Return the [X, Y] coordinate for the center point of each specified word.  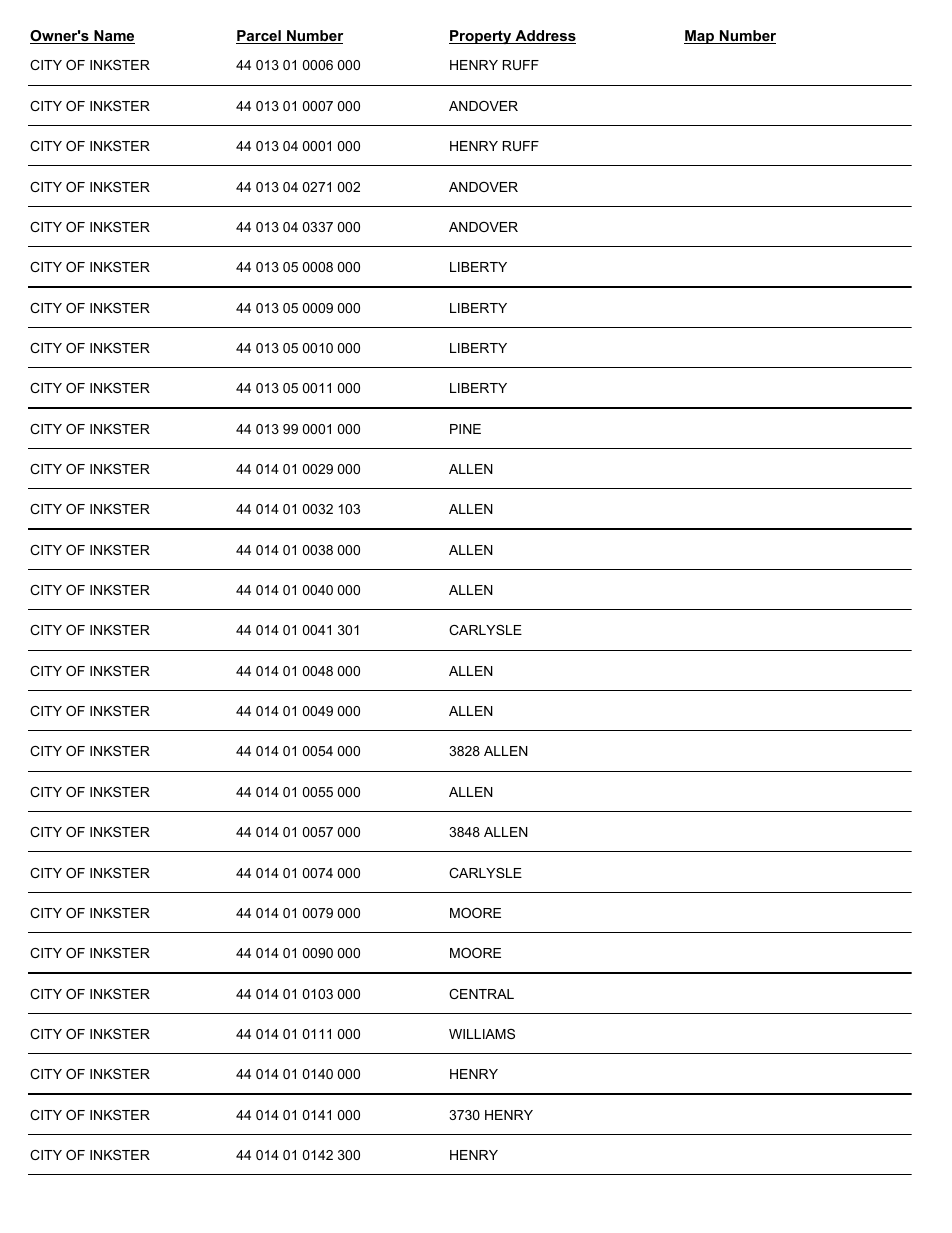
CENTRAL [481, 994]
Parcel [259, 37]
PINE [465, 429]
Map [700, 37]
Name [113, 37]
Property [481, 37]
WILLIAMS [482, 1034]
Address [544, 37]
